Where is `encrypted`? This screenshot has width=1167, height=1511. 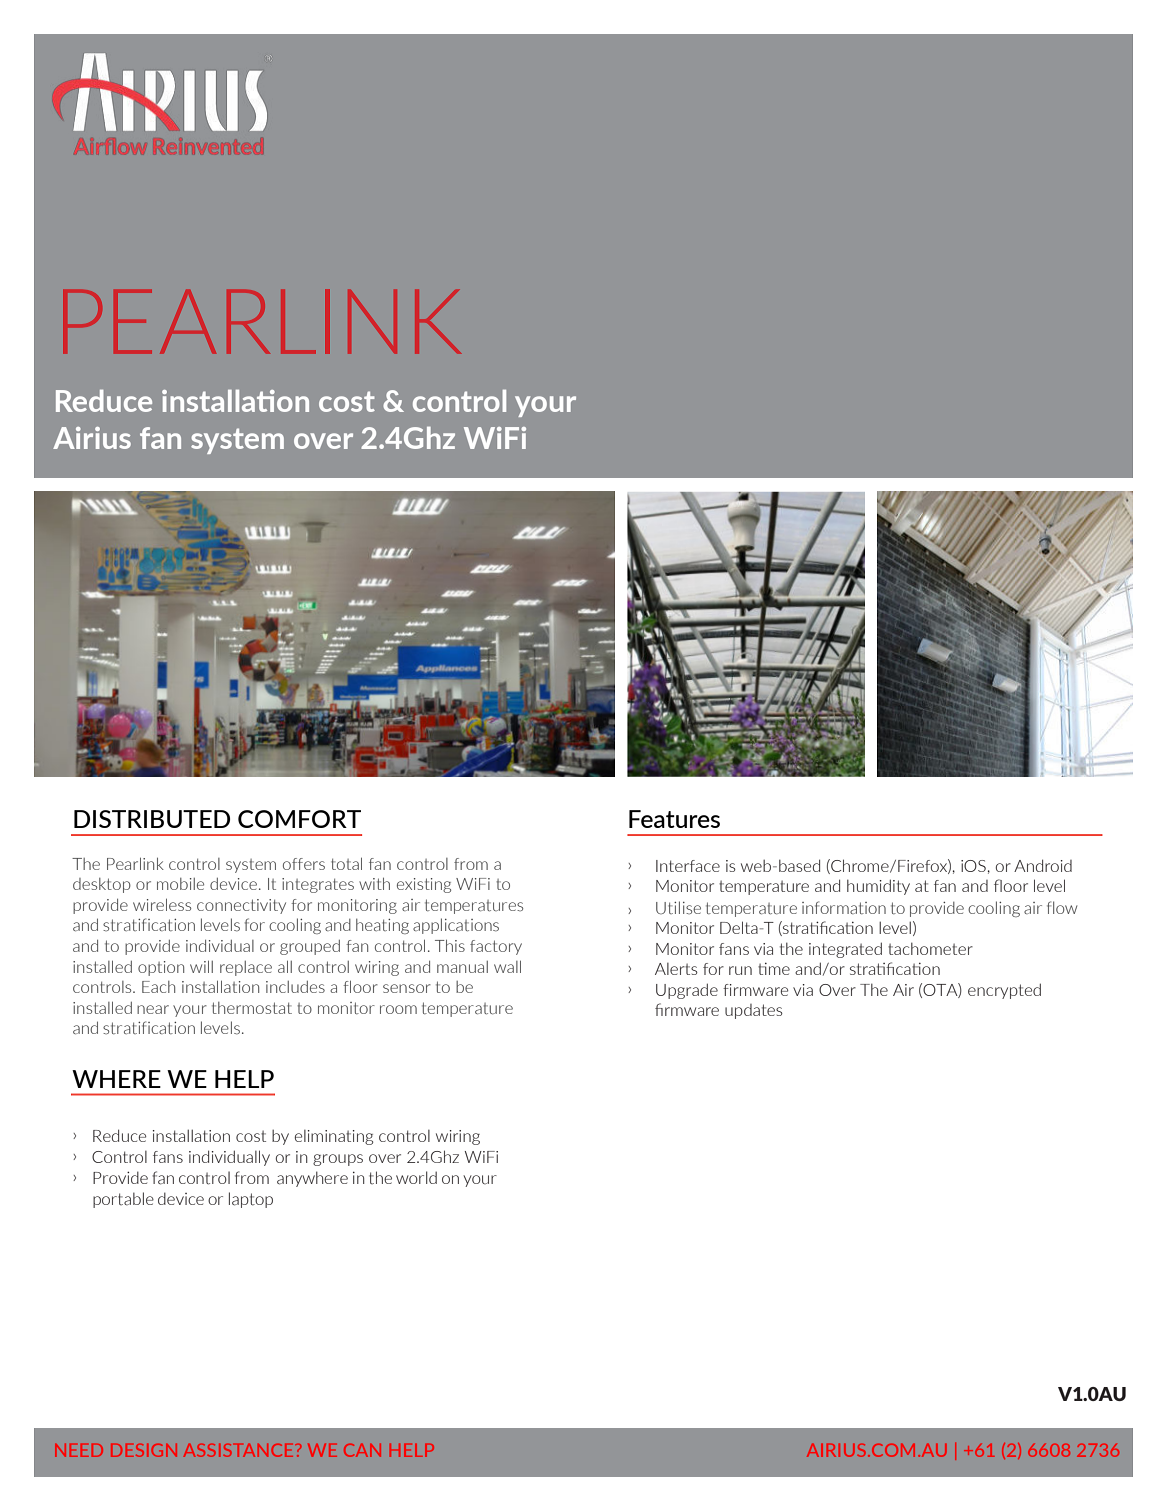
encrypted is located at coordinates (1004, 991).
